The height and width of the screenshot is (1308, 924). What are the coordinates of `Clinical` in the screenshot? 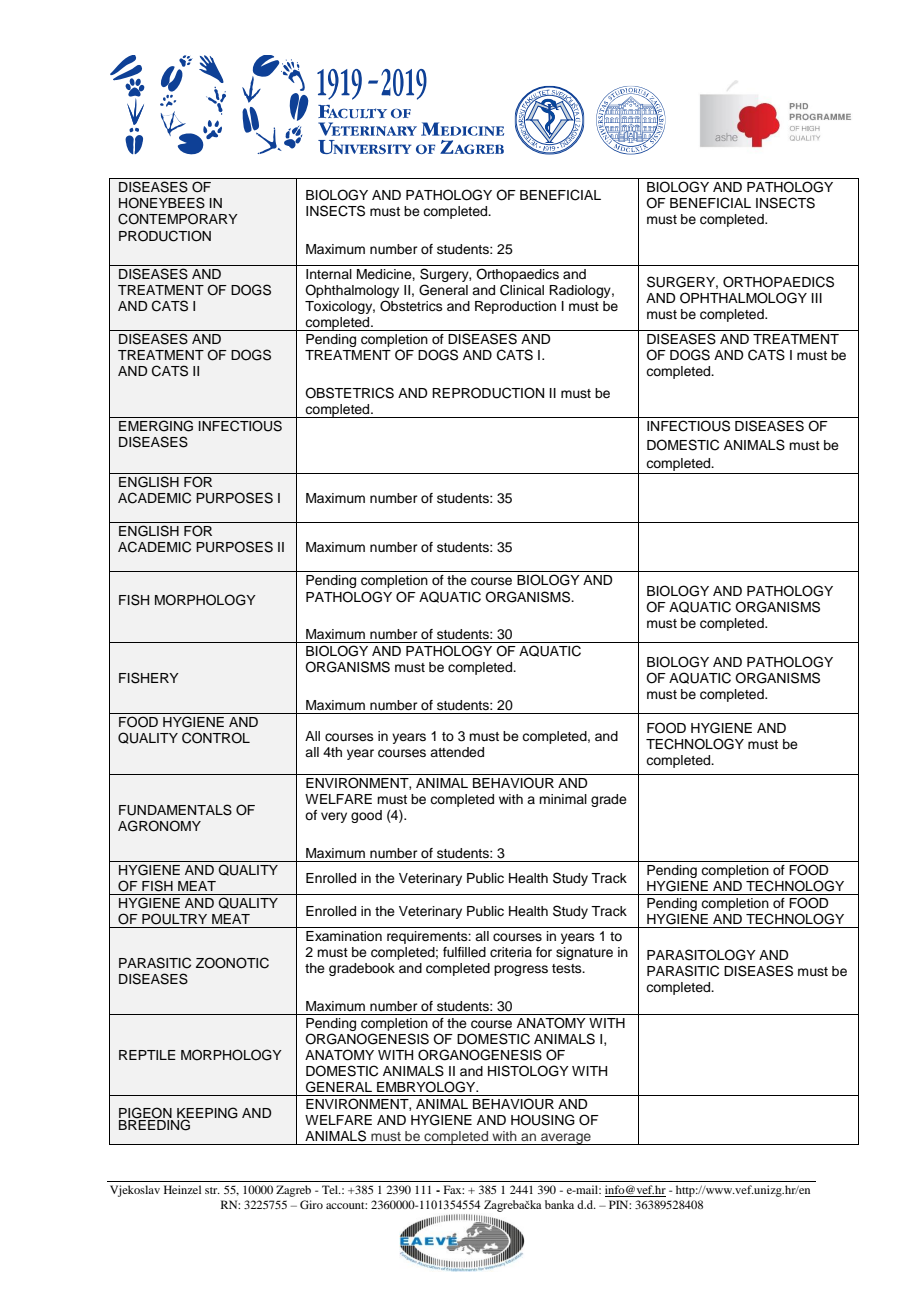 It's located at (522, 290).
